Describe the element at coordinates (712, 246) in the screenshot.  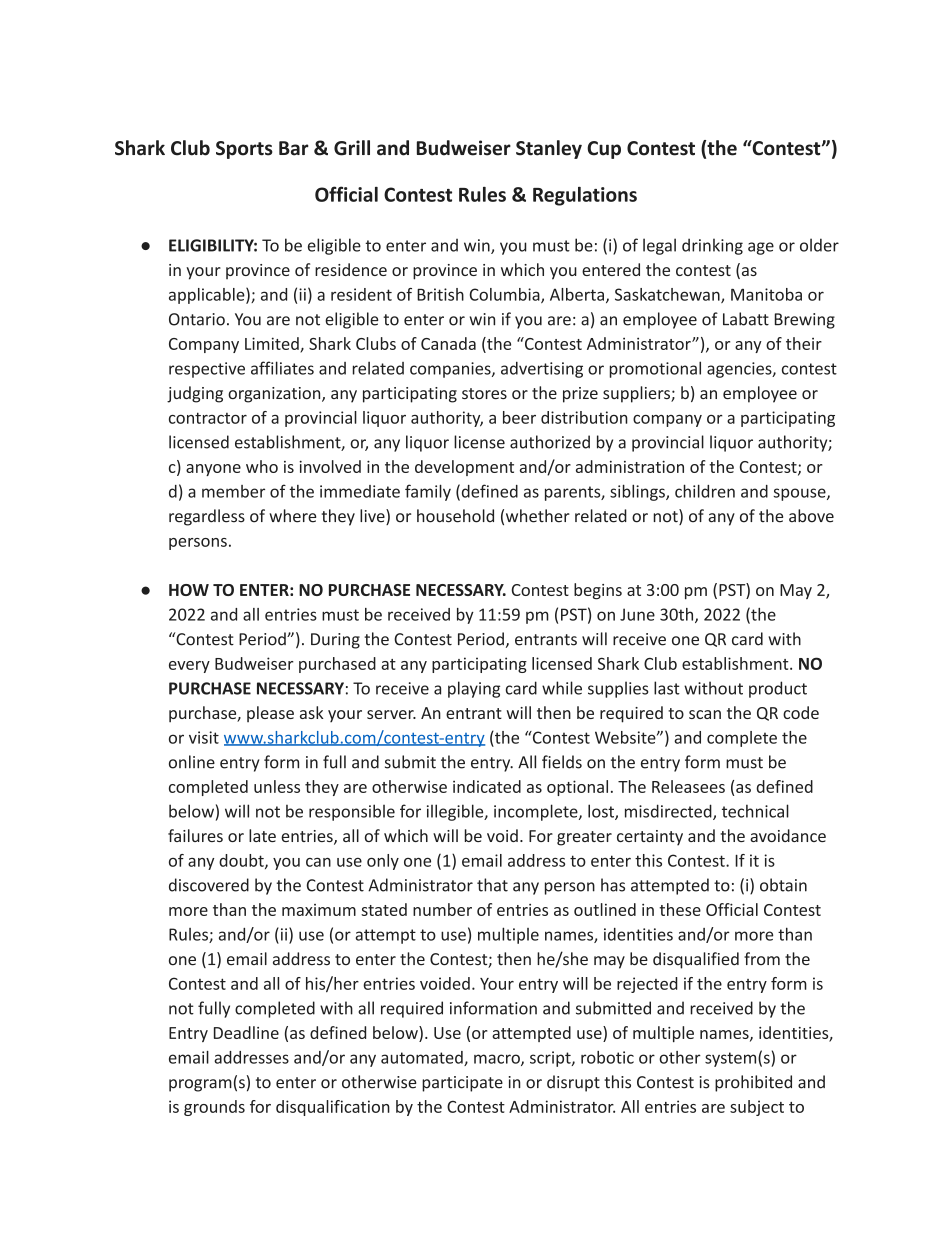
I see `drinking` at that location.
